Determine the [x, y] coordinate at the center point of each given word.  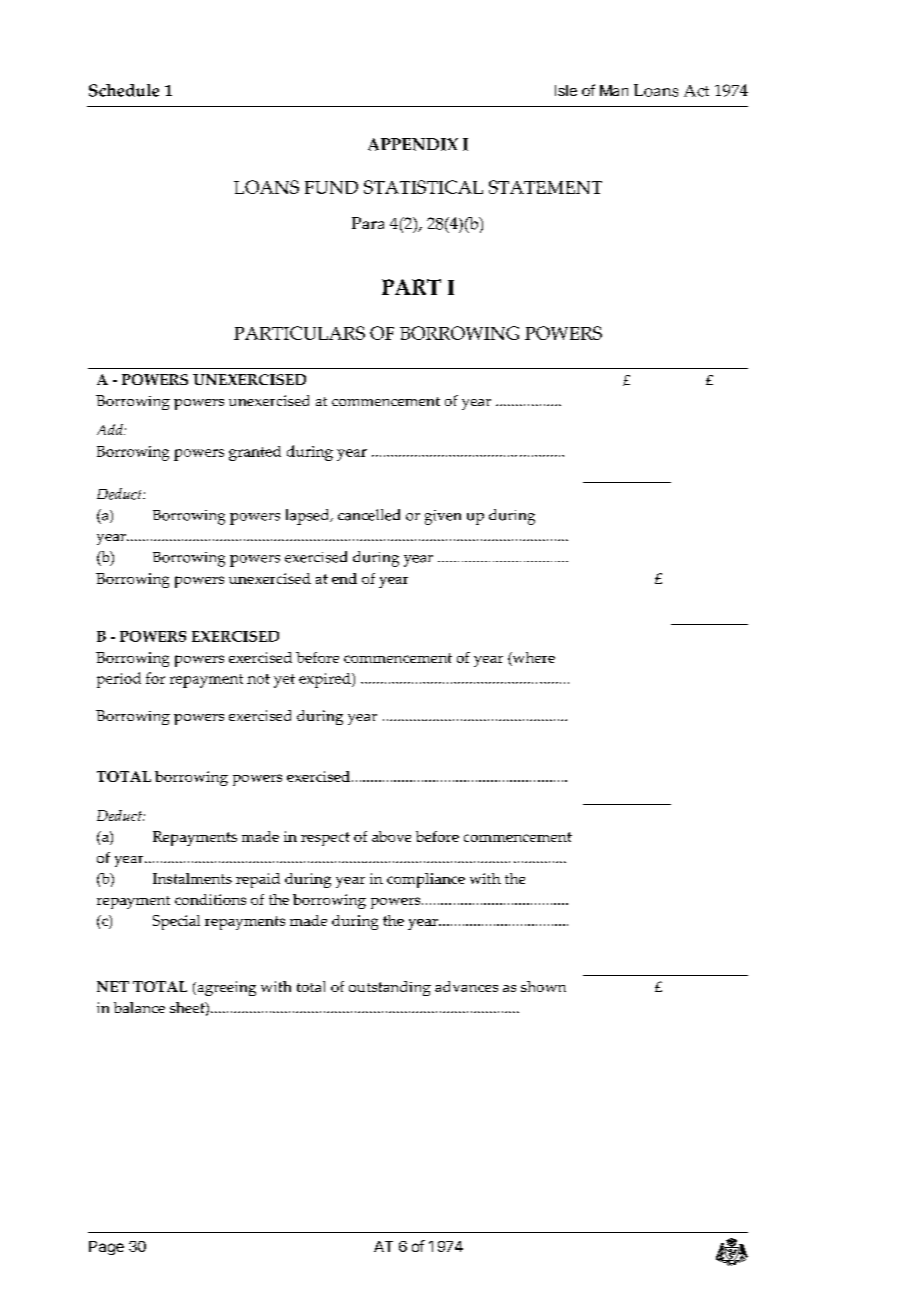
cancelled [369, 515]
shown [543, 986]
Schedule [124, 90]
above [391, 836]
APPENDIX [413, 144]
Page [106, 1248]
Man [614, 90]
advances [466, 986]
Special [176, 922]
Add [111, 429]
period [119, 680]
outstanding [390, 988]
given [443, 517]
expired [326, 680]
